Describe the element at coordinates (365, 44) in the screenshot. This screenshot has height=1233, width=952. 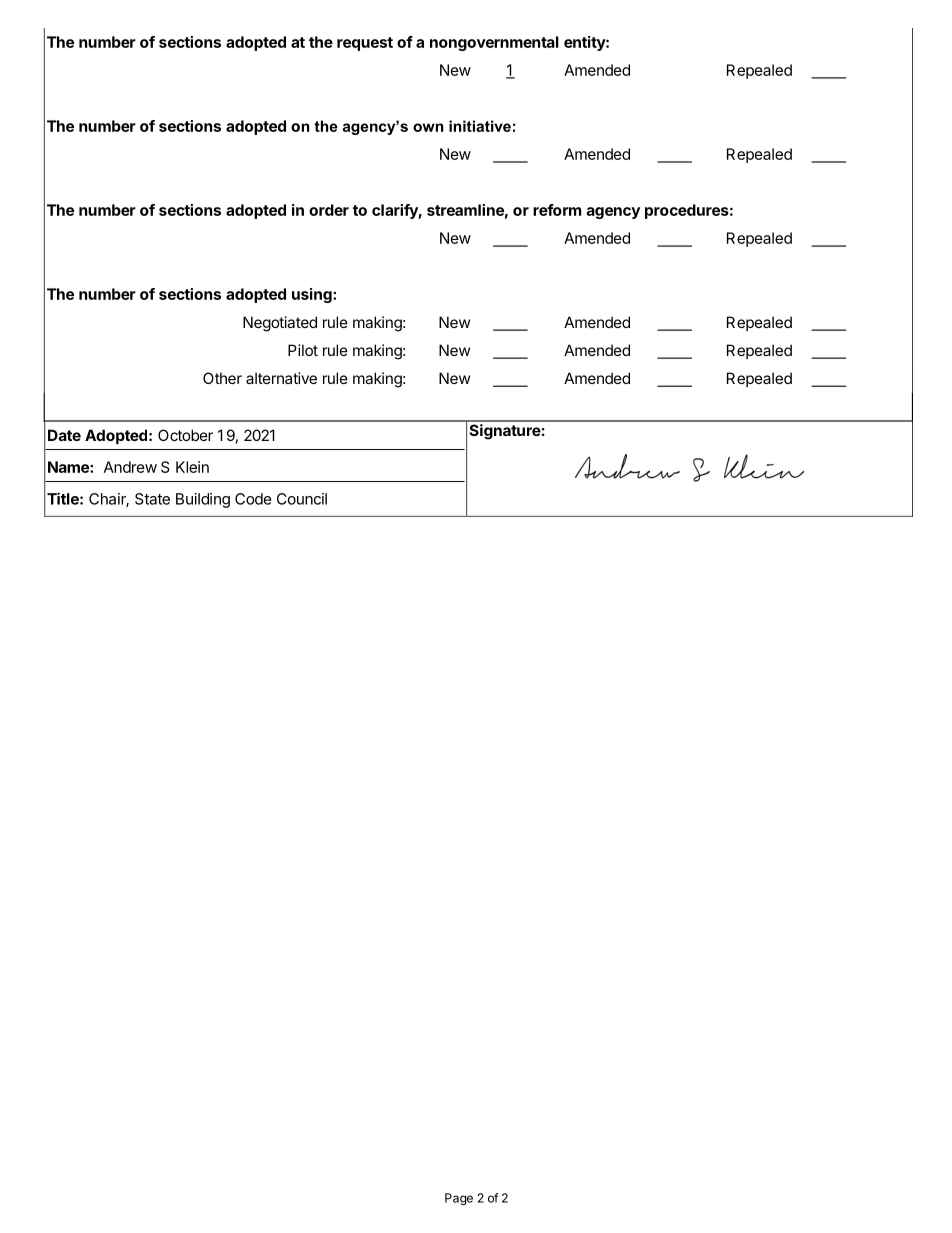
I see `request` at that location.
